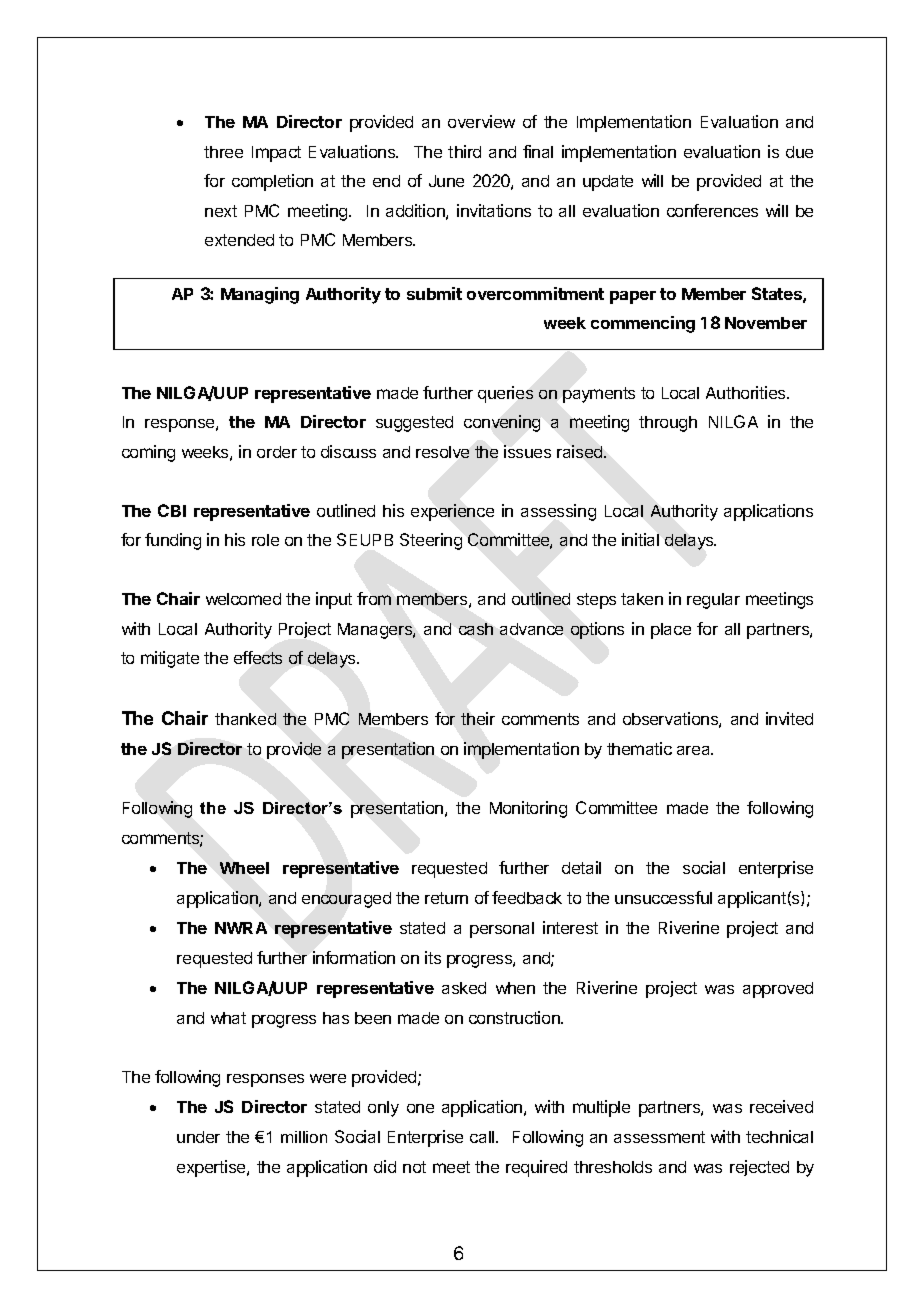 The height and width of the screenshot is (1308, 924). What do you see at coordinates (713, 601) in the screenshot?
I see `regular` at bounding box center [713, 601].
